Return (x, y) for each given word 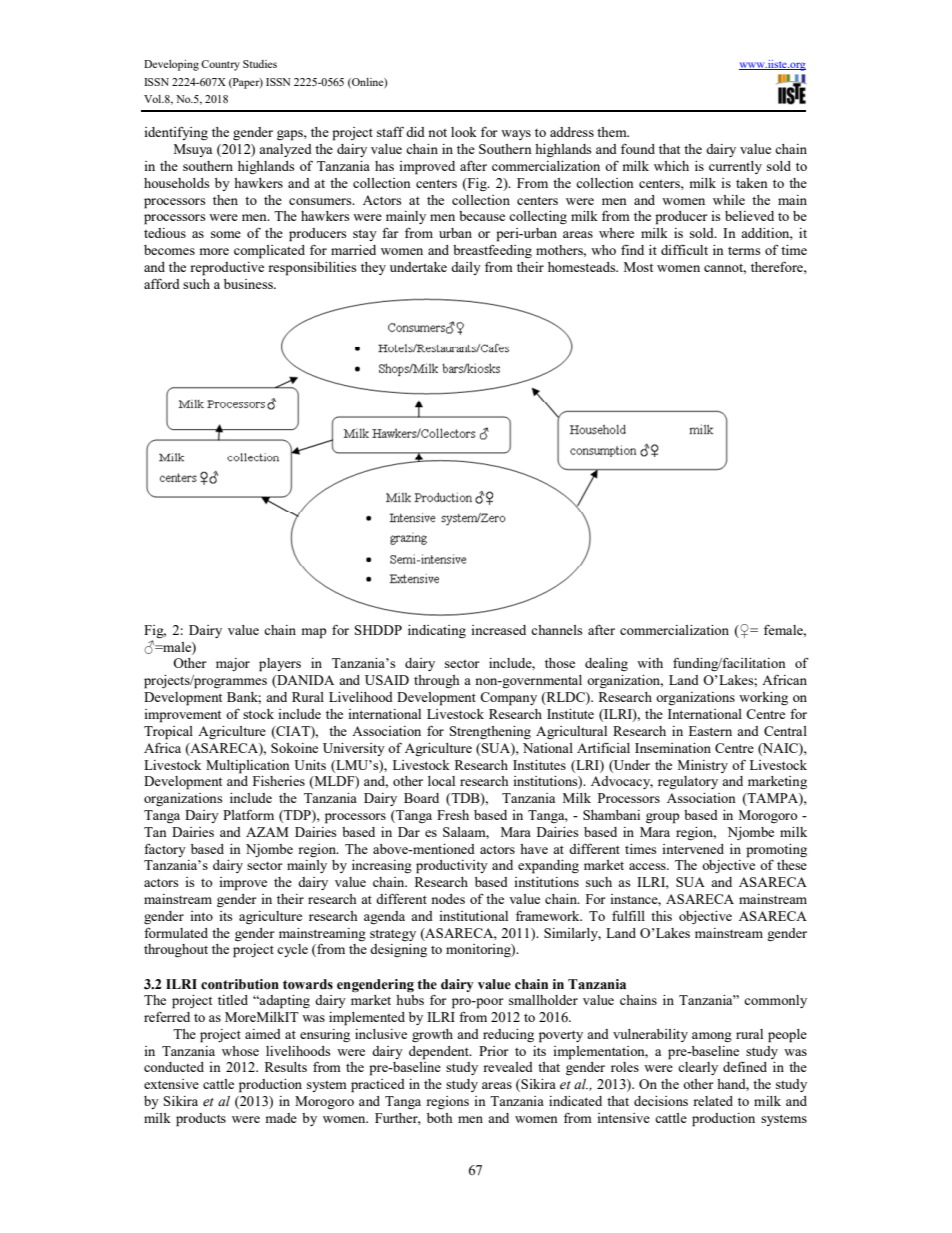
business (249, 284)
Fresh (453, 815)
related (713, 1101)
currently (735, 167)
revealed (508, 1067)
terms (744, 251)
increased (498, 630)
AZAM (267, 832)
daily (466, 268)
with (650, 663)
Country (220, 65)
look (464, 132)
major (233, 664)
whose (240, 1051)
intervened (693, 849)
